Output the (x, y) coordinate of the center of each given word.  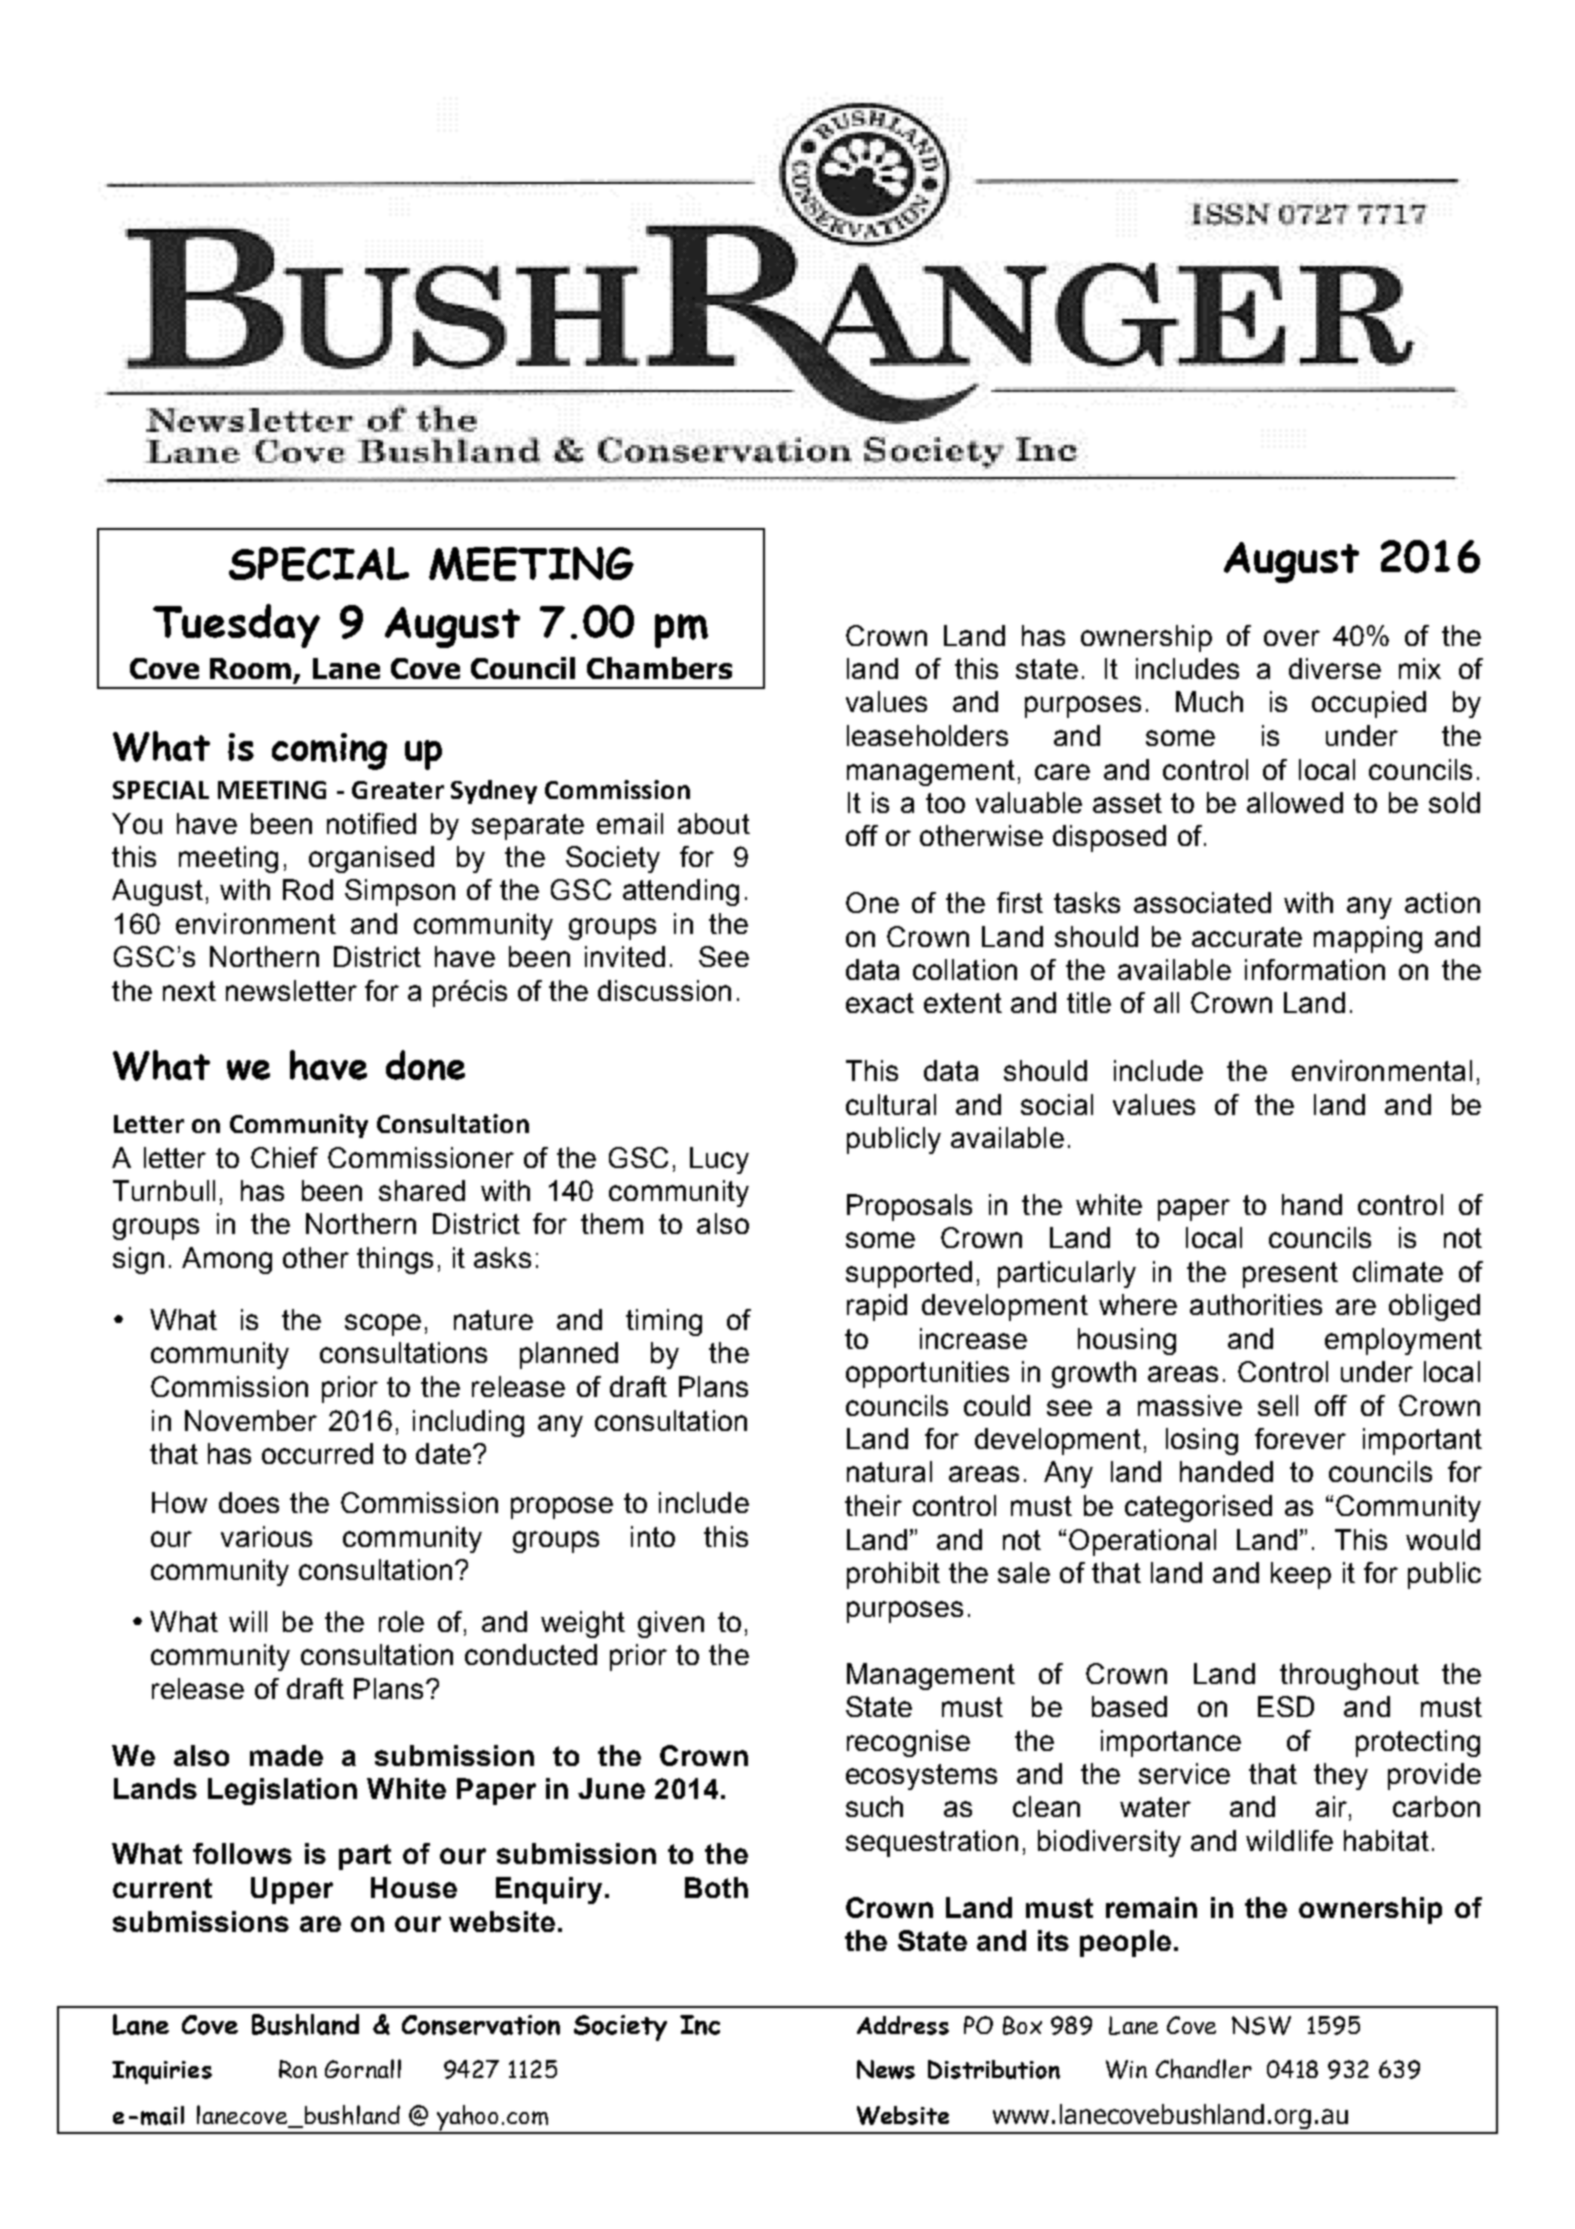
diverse (1335, 668)
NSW (1261, 2025)
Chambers (659, 668)
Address (903, 2025)
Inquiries (162, 2072)
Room (250, 668)
